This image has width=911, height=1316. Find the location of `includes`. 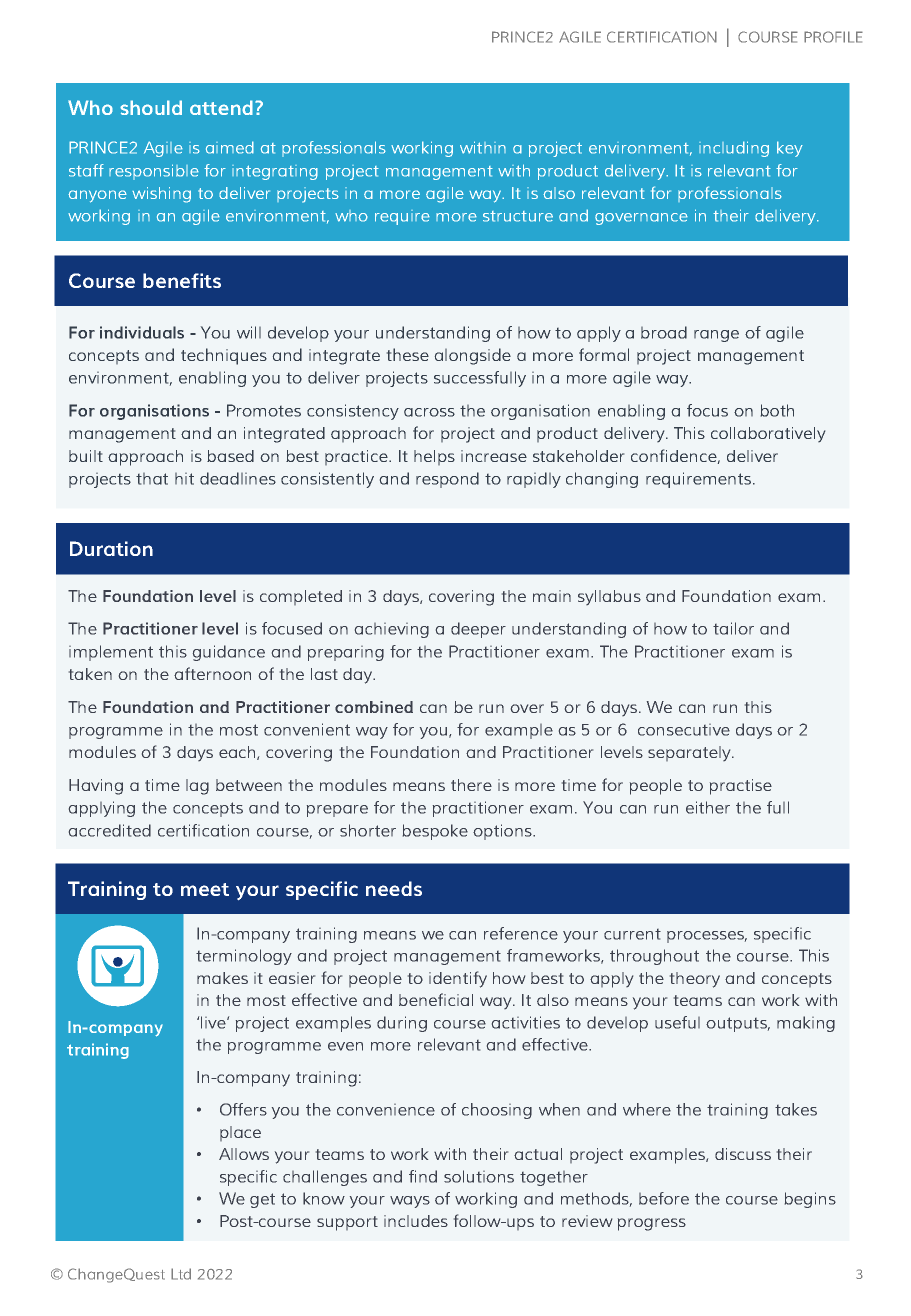

includes is located at coordinates (416, 1221).
